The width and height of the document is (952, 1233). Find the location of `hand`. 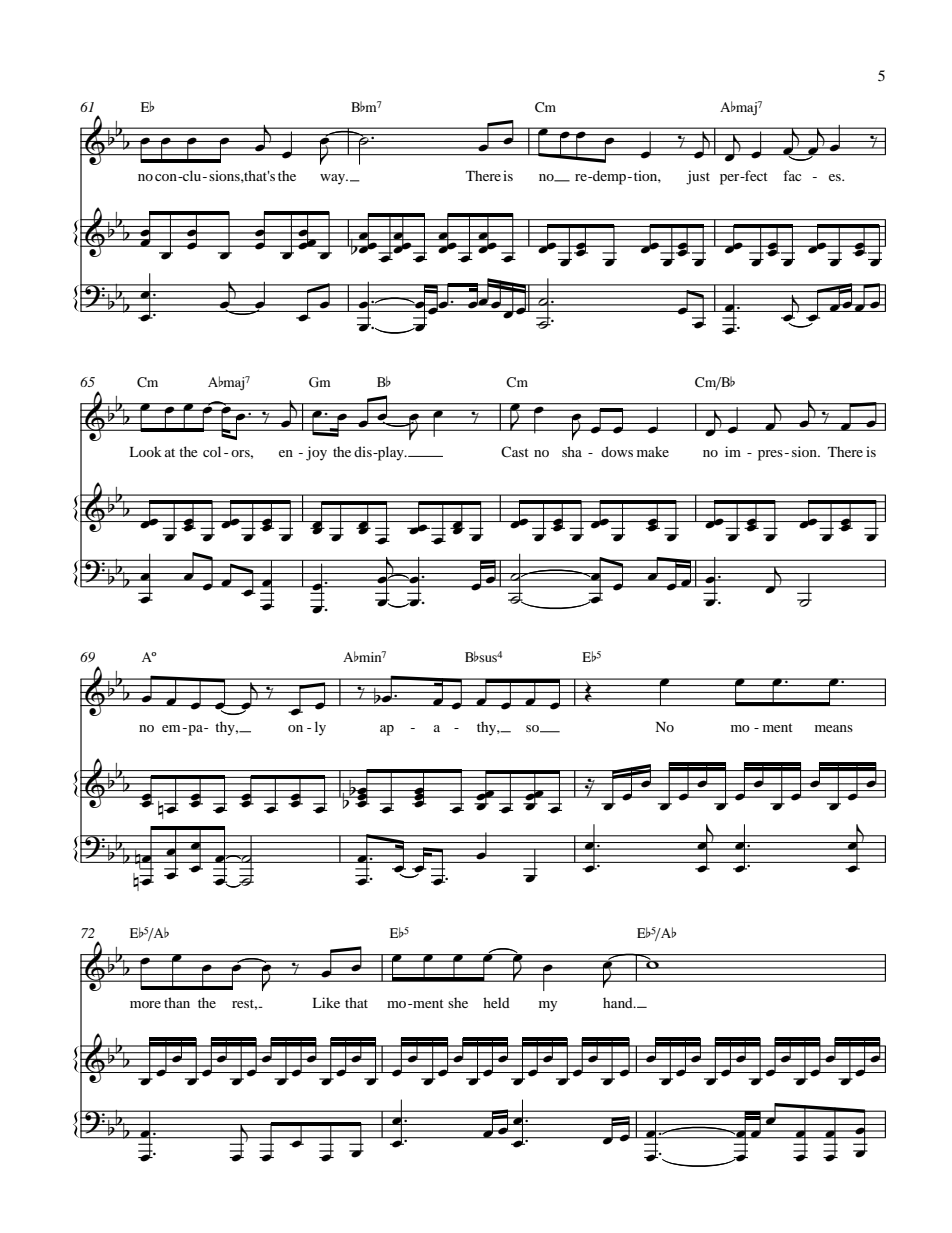

hand is located at coordinates (619, 1002).
